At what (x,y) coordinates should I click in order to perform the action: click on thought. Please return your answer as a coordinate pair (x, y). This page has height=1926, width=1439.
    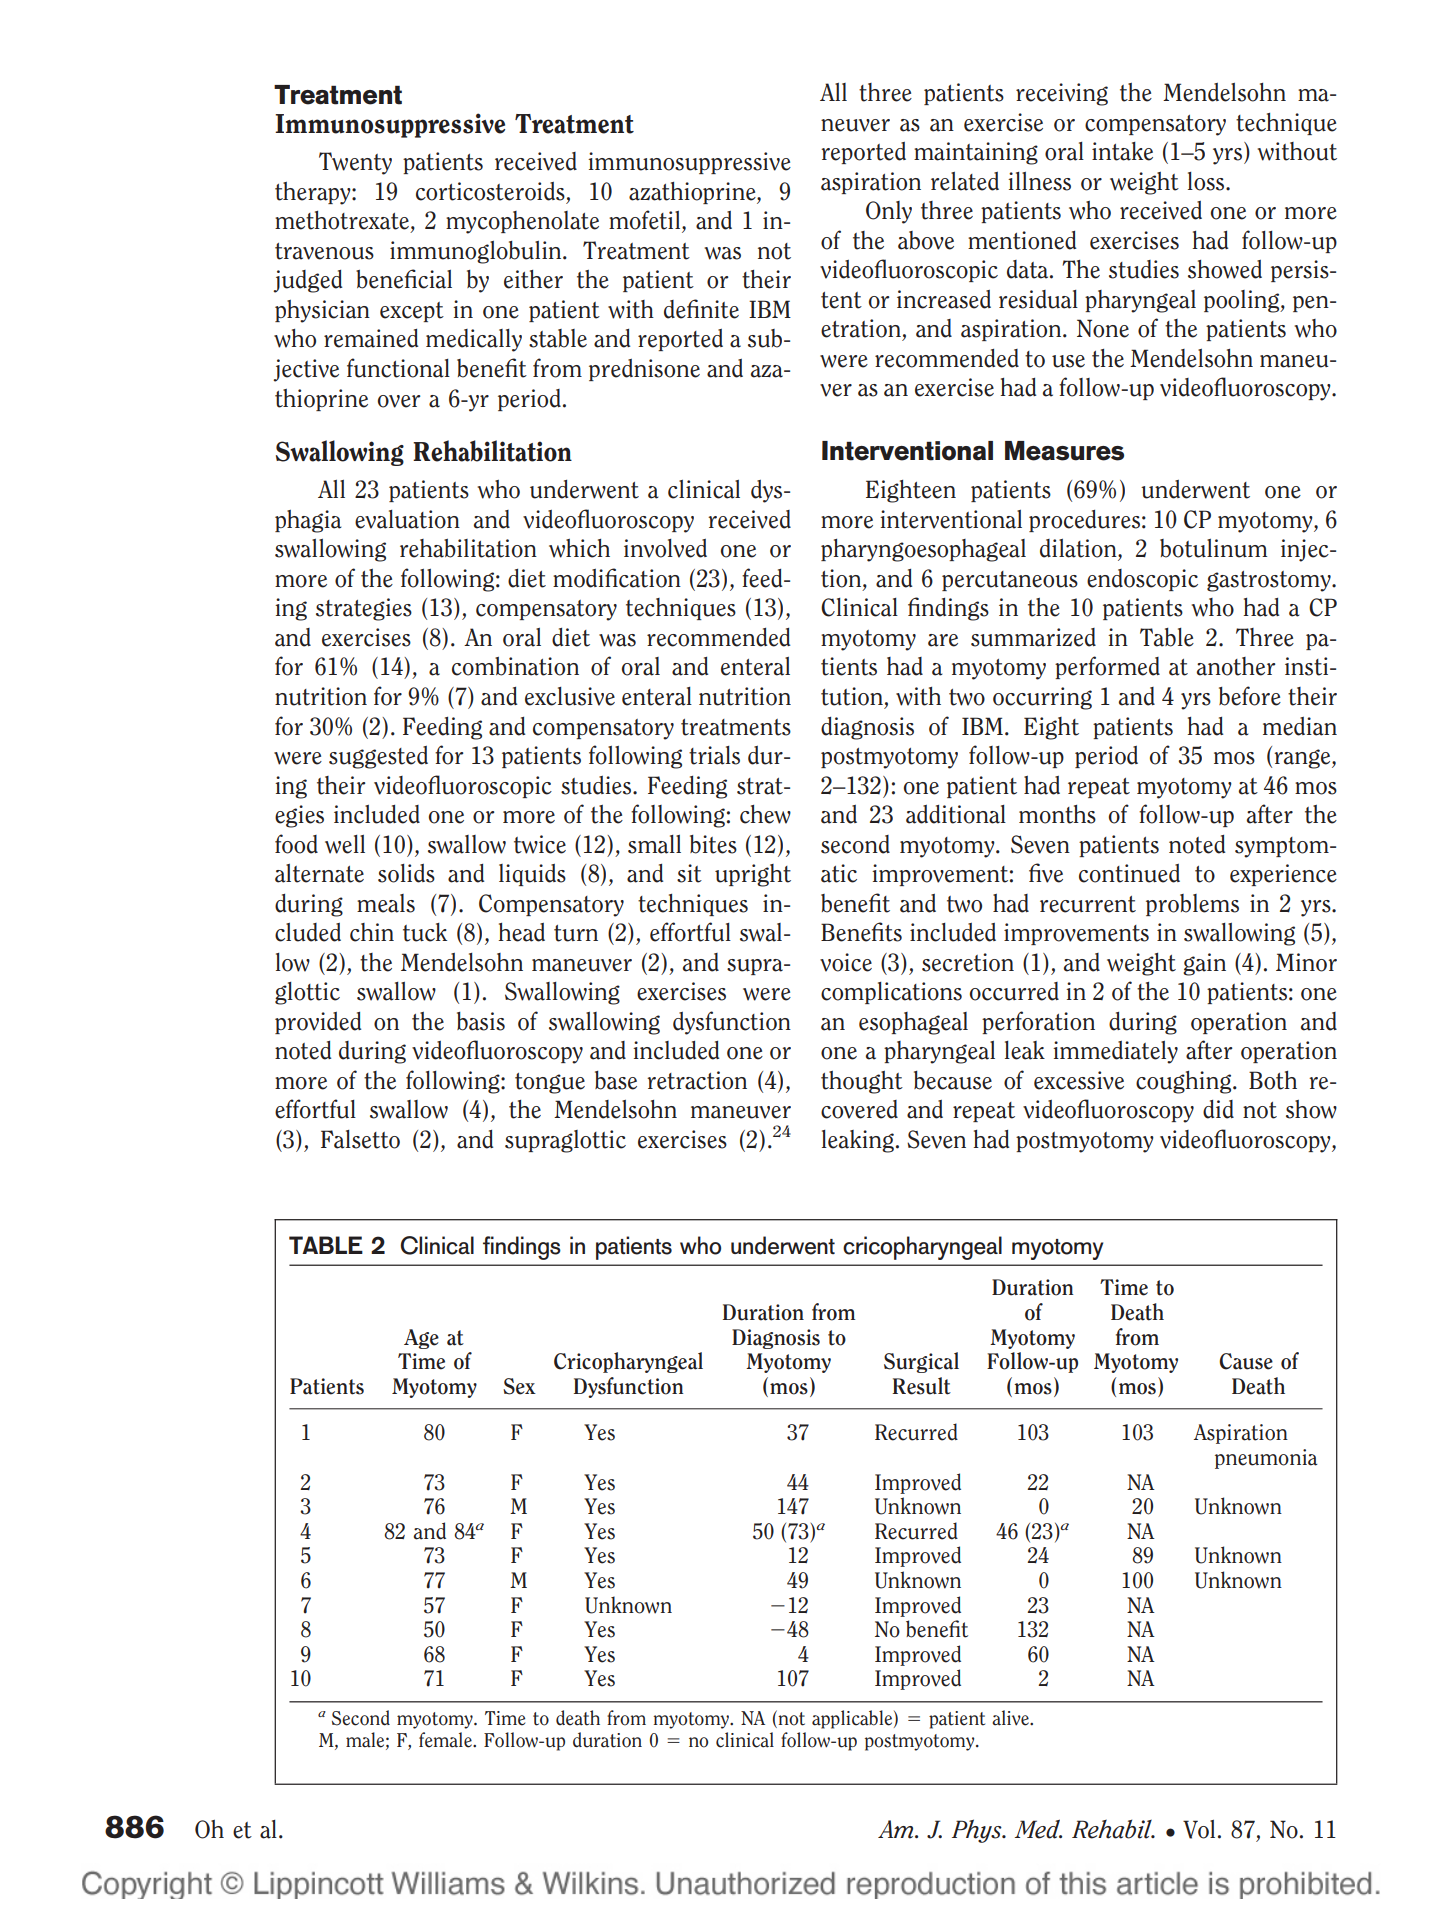
    Looking at the image, I should click on (862, 1082).
